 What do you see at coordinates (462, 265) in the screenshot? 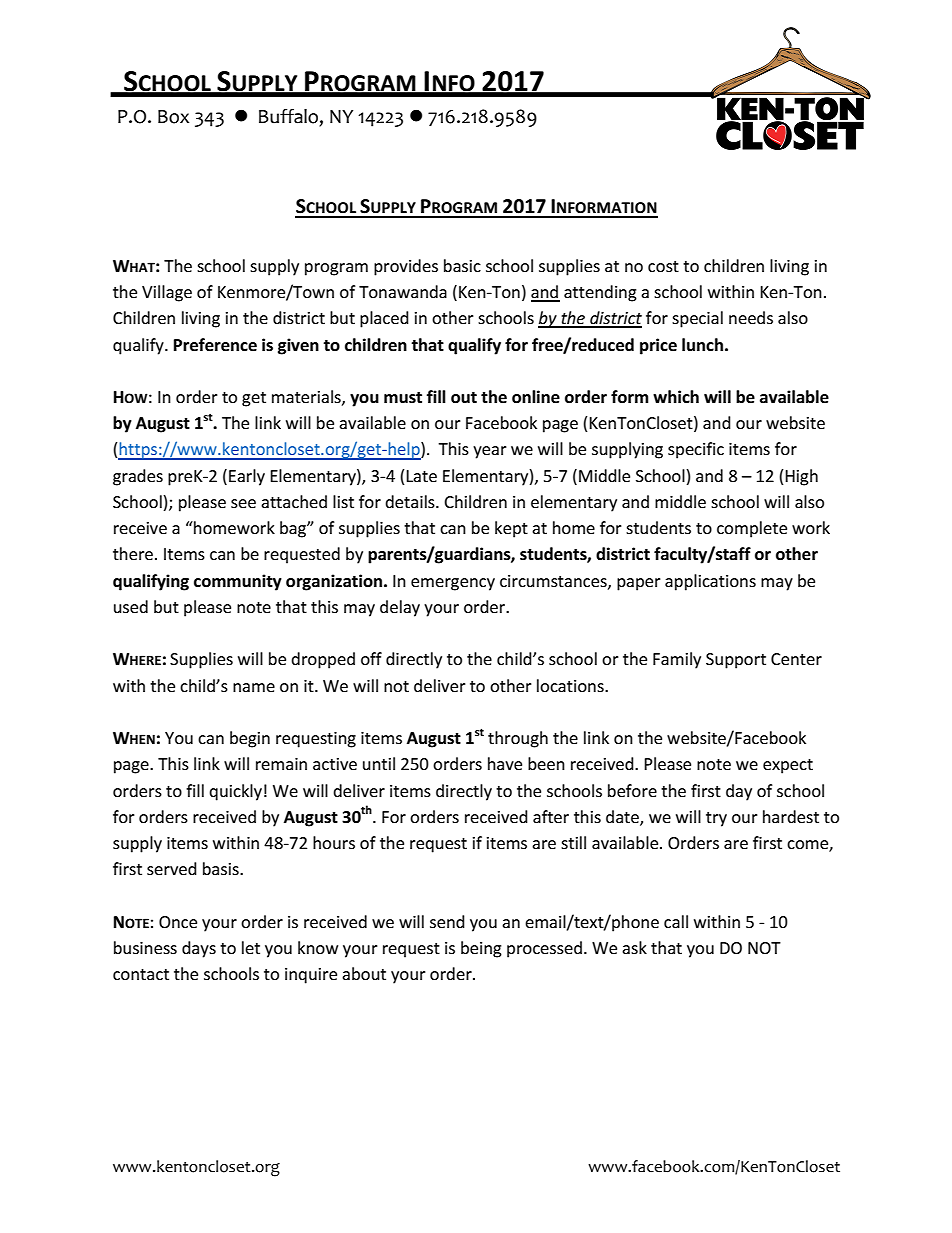
I see `basic` at bounding box center [462, 265].
